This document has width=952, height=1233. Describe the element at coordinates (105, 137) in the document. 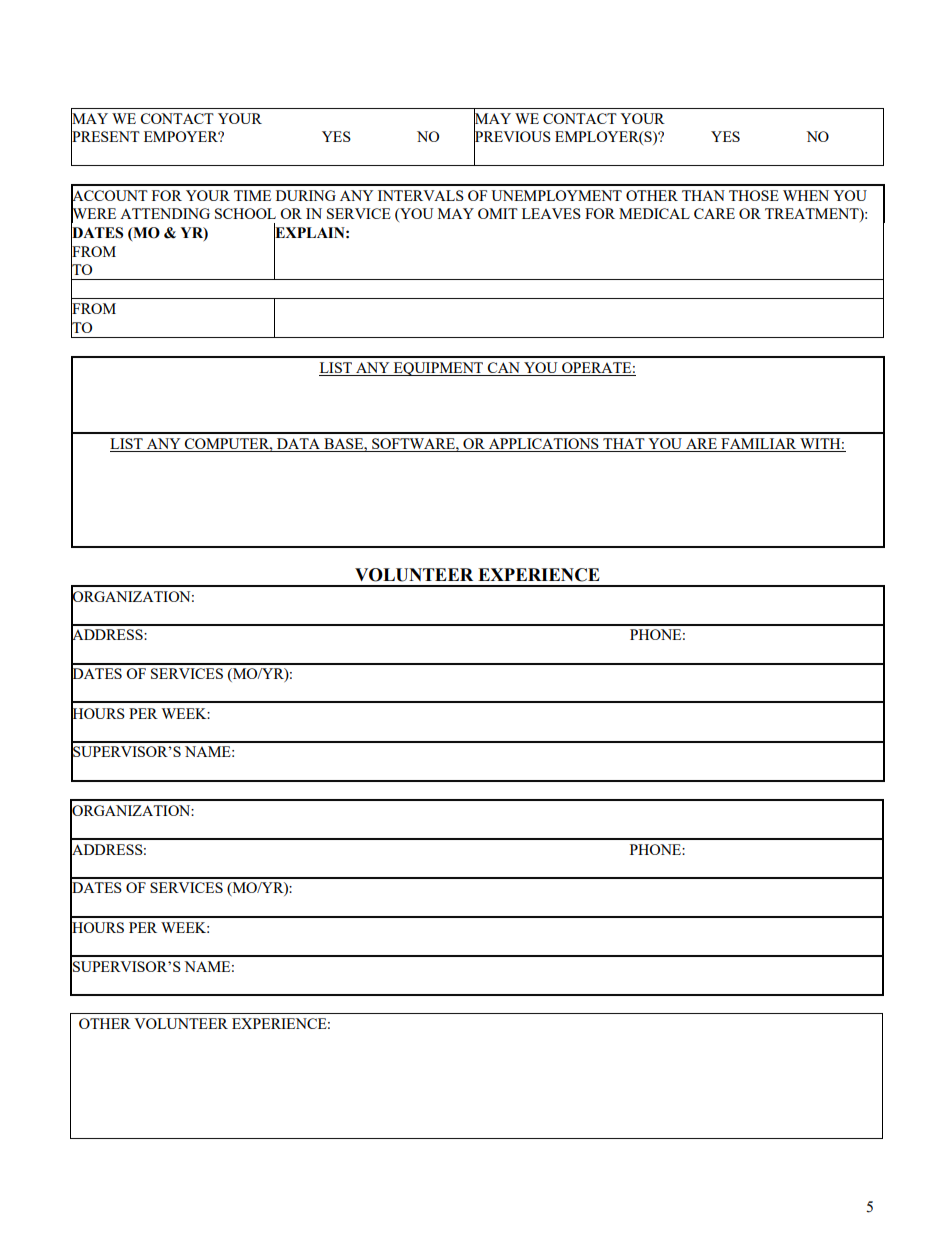

I see `PRESENT` at that location.
